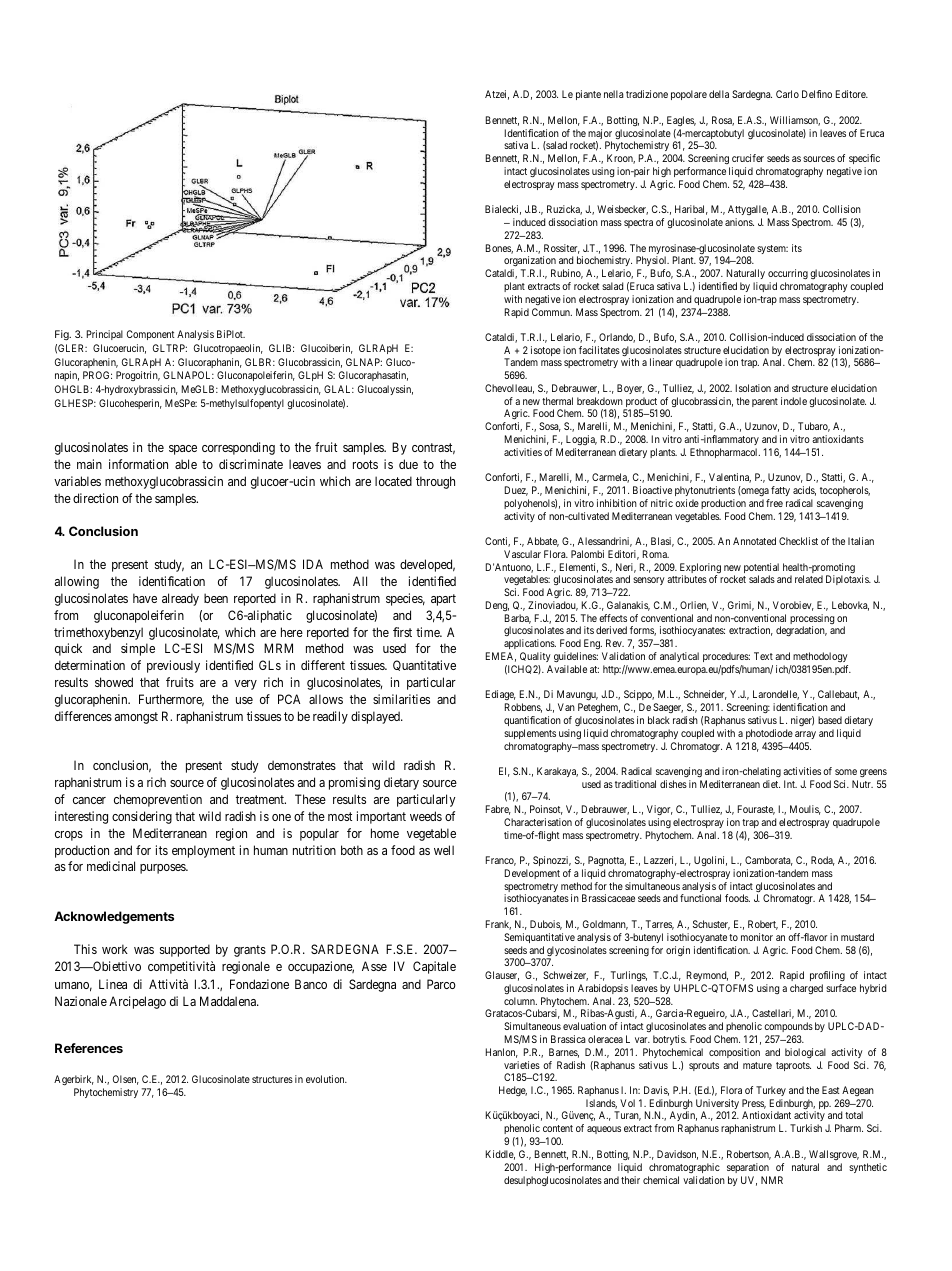 The image size is (952, 1271). Describe the element at coordinates (787, 94) in the screenshot. I see `Carlo` at that location.
